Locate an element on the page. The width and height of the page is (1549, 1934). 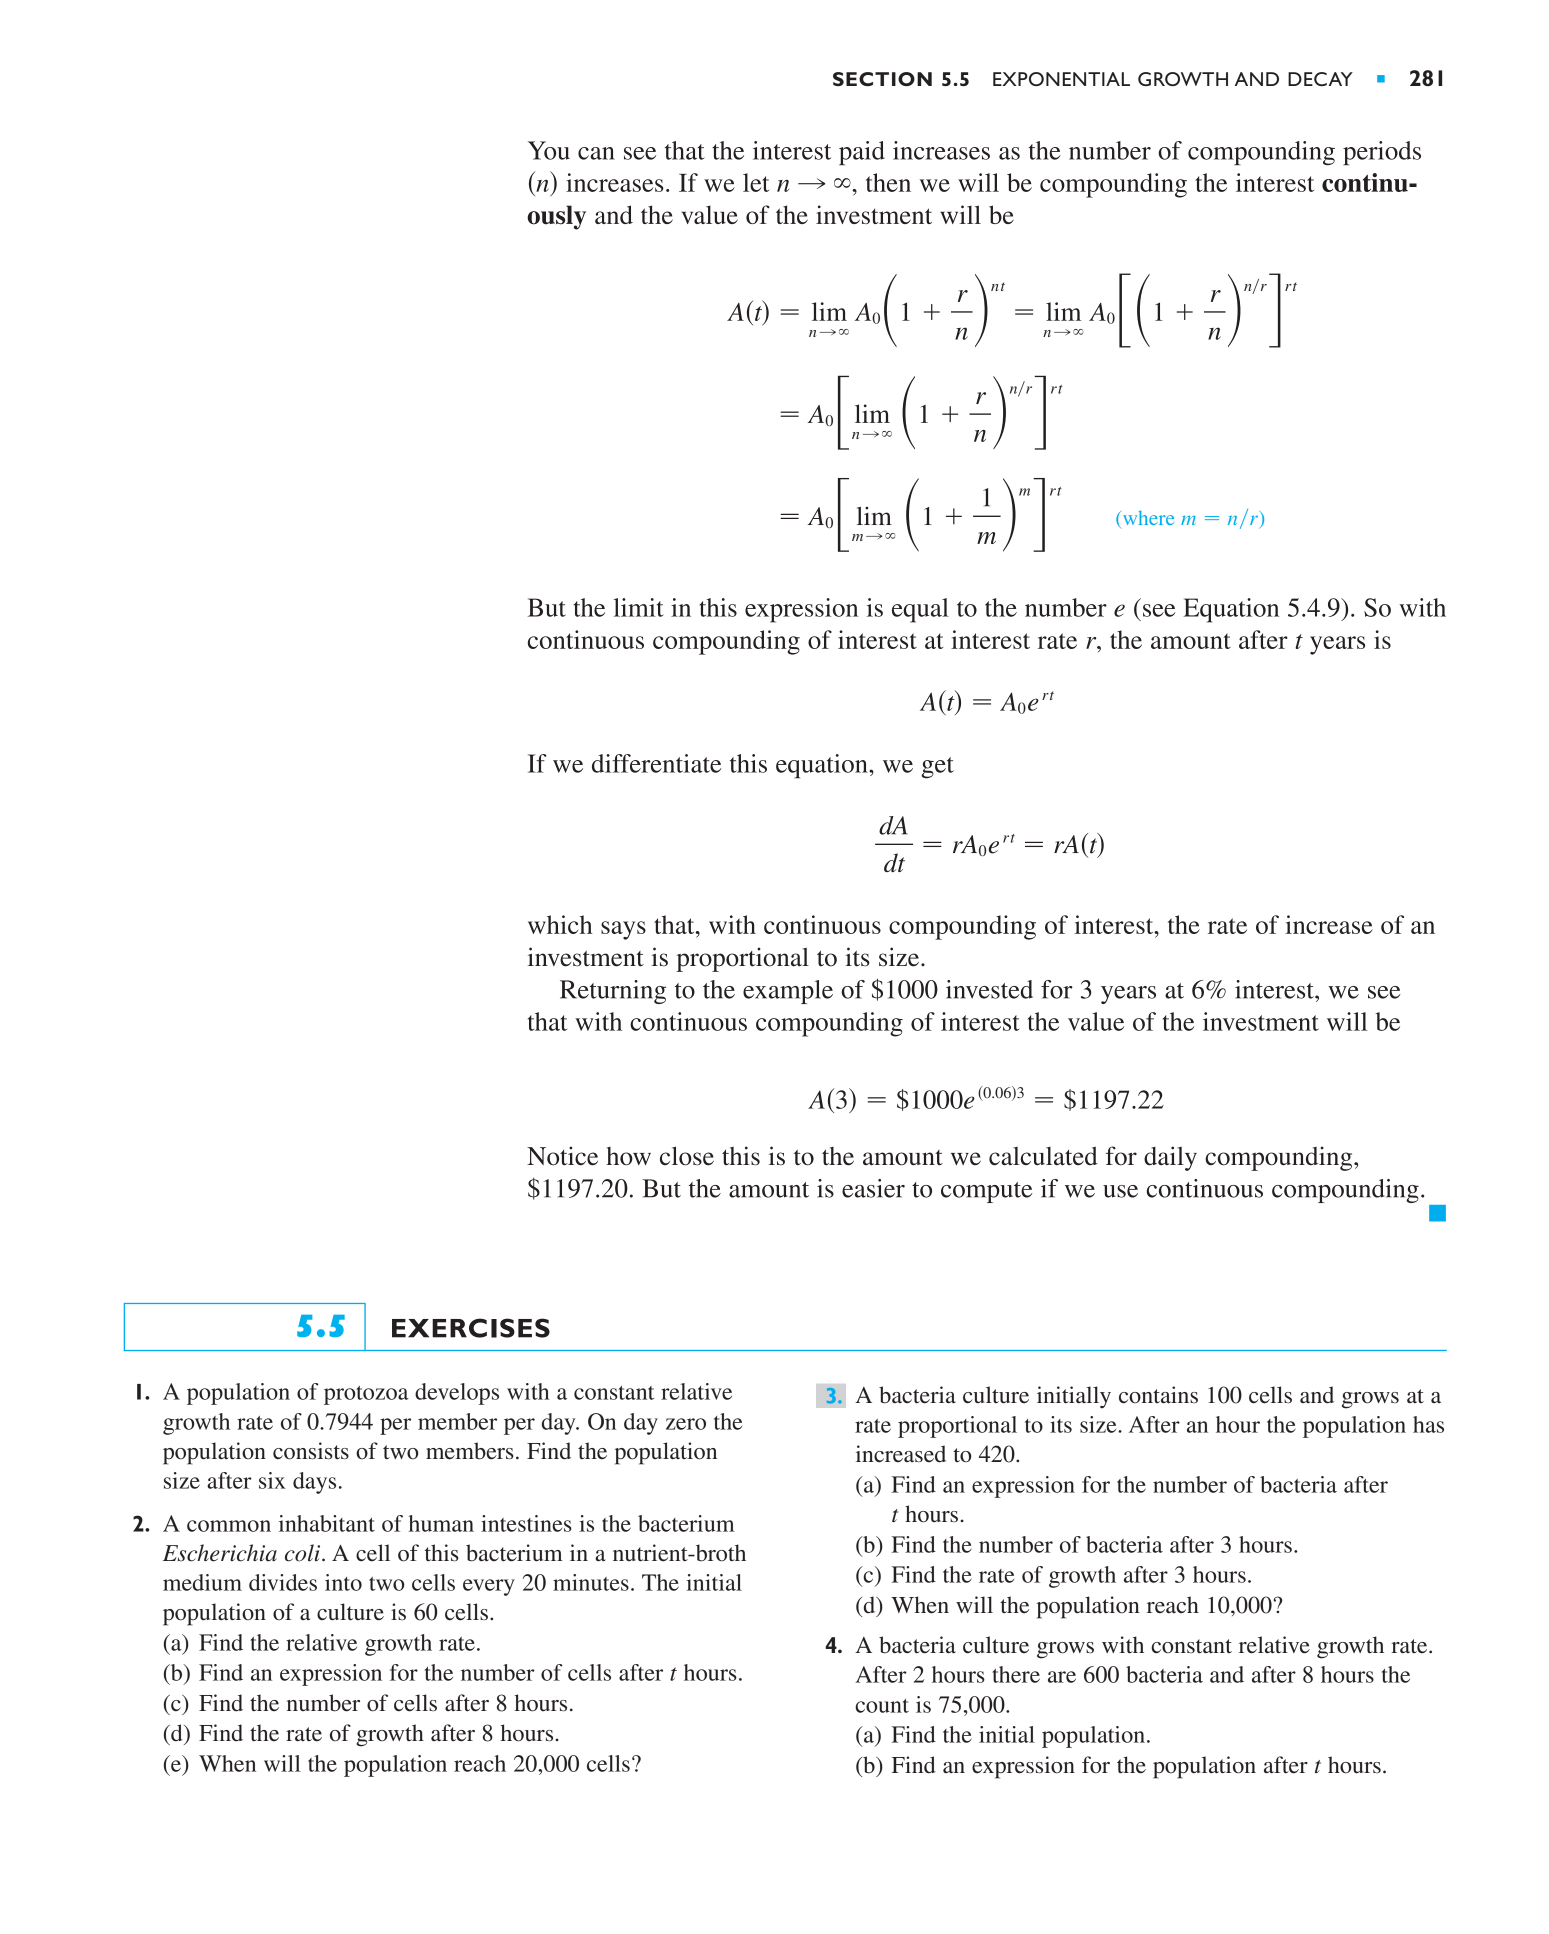
example is located at coordinates (788, 992).
